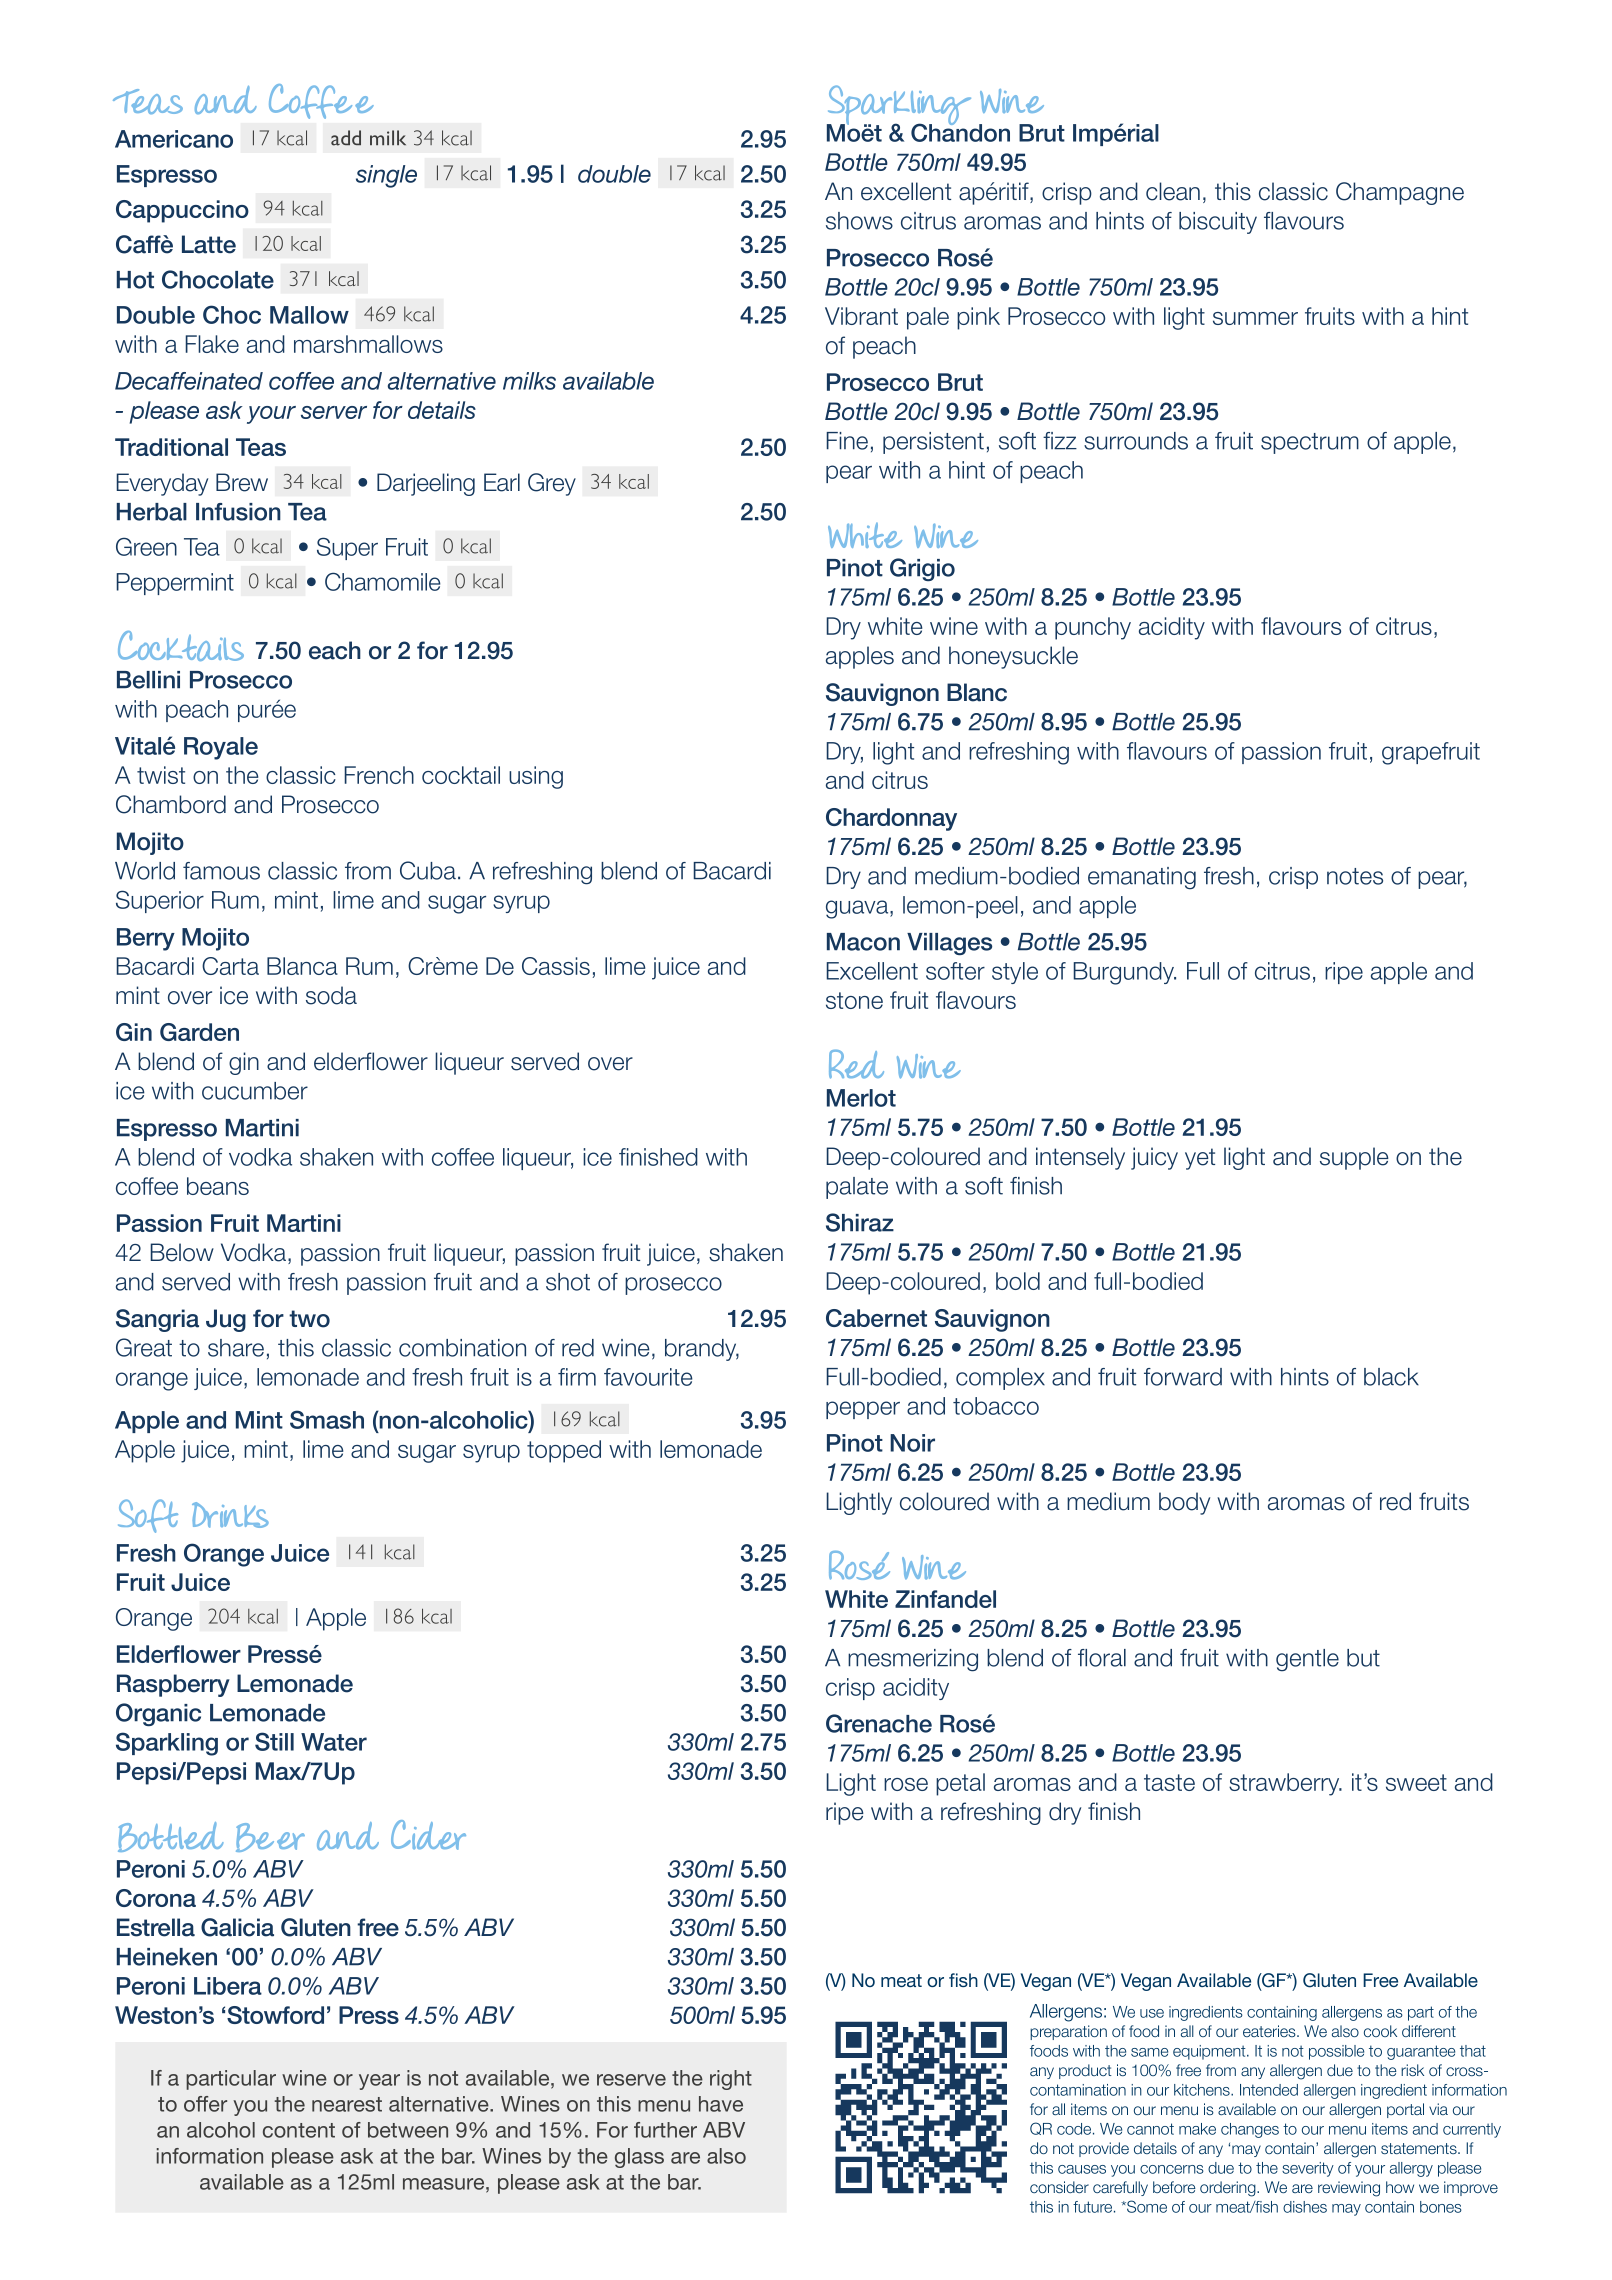 Image resolution: width=1612 pixels, height=2280 pixels. What do you see at coordinates (299, 2130) in the screenshot?
I see `content` at bounding box center [299, 2130].
